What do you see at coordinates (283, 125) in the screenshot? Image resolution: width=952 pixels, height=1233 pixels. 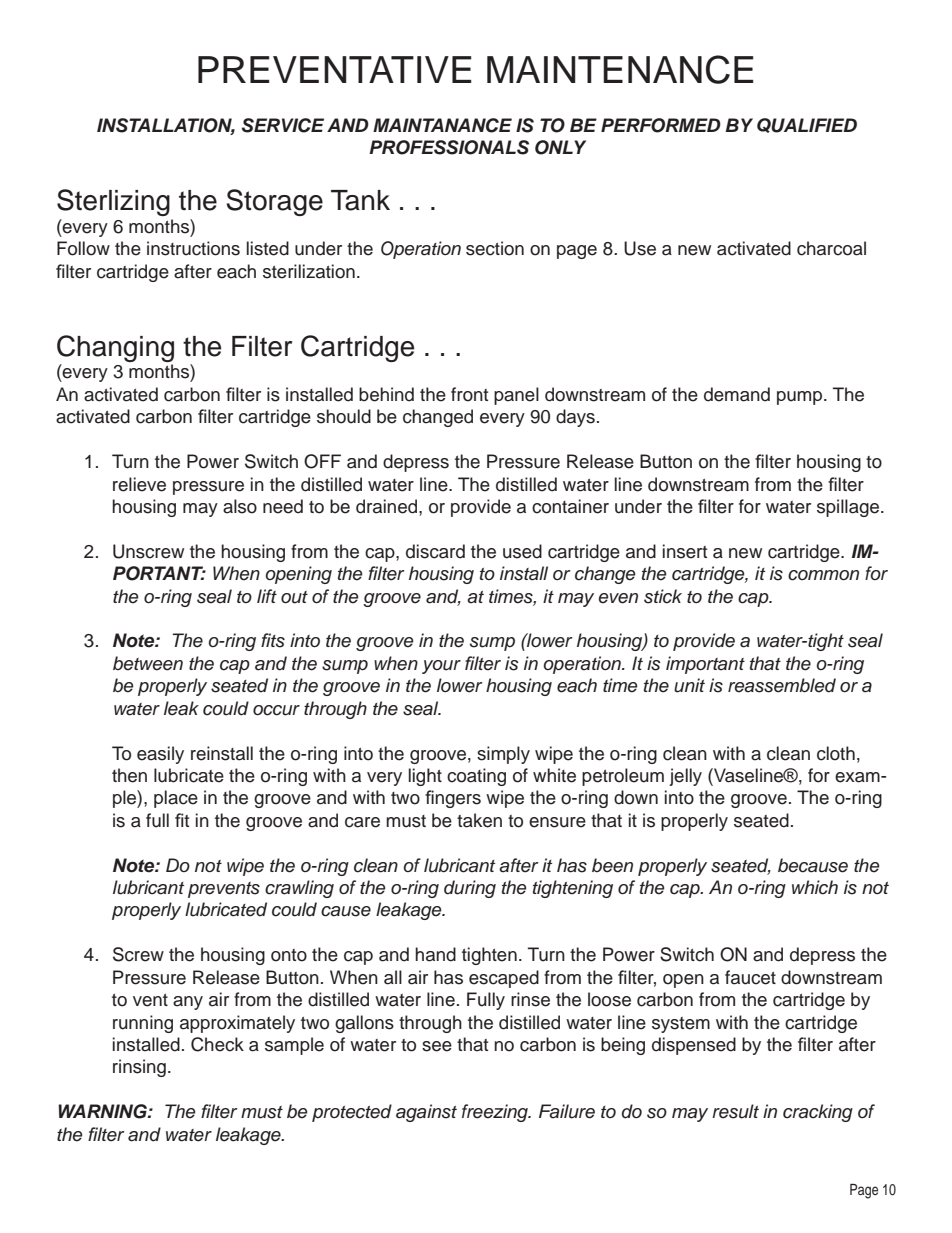 I see `SERVICE` at bounding box center [283, 125].
